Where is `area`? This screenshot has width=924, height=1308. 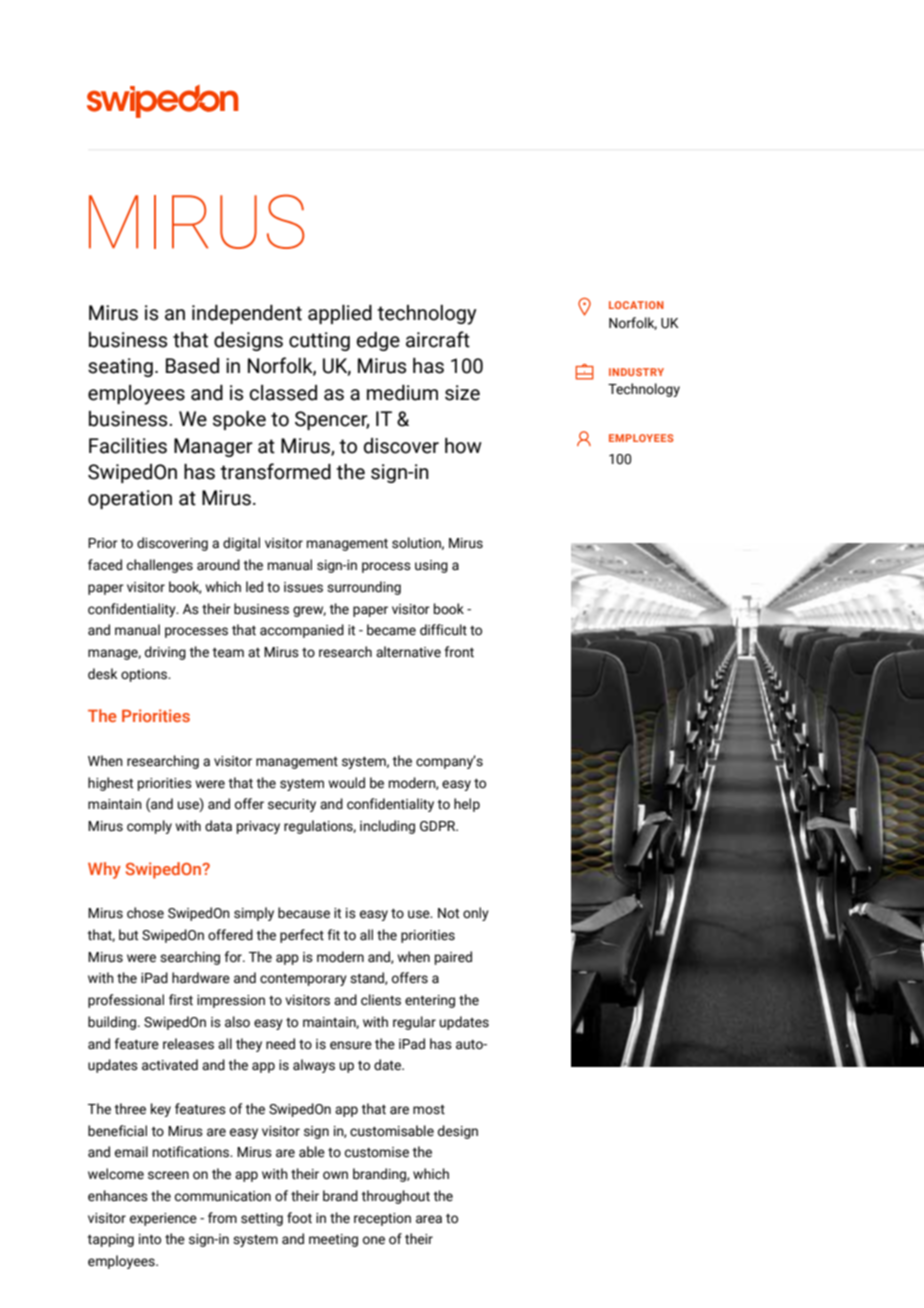
area is located at coordinates (429, 1219).
